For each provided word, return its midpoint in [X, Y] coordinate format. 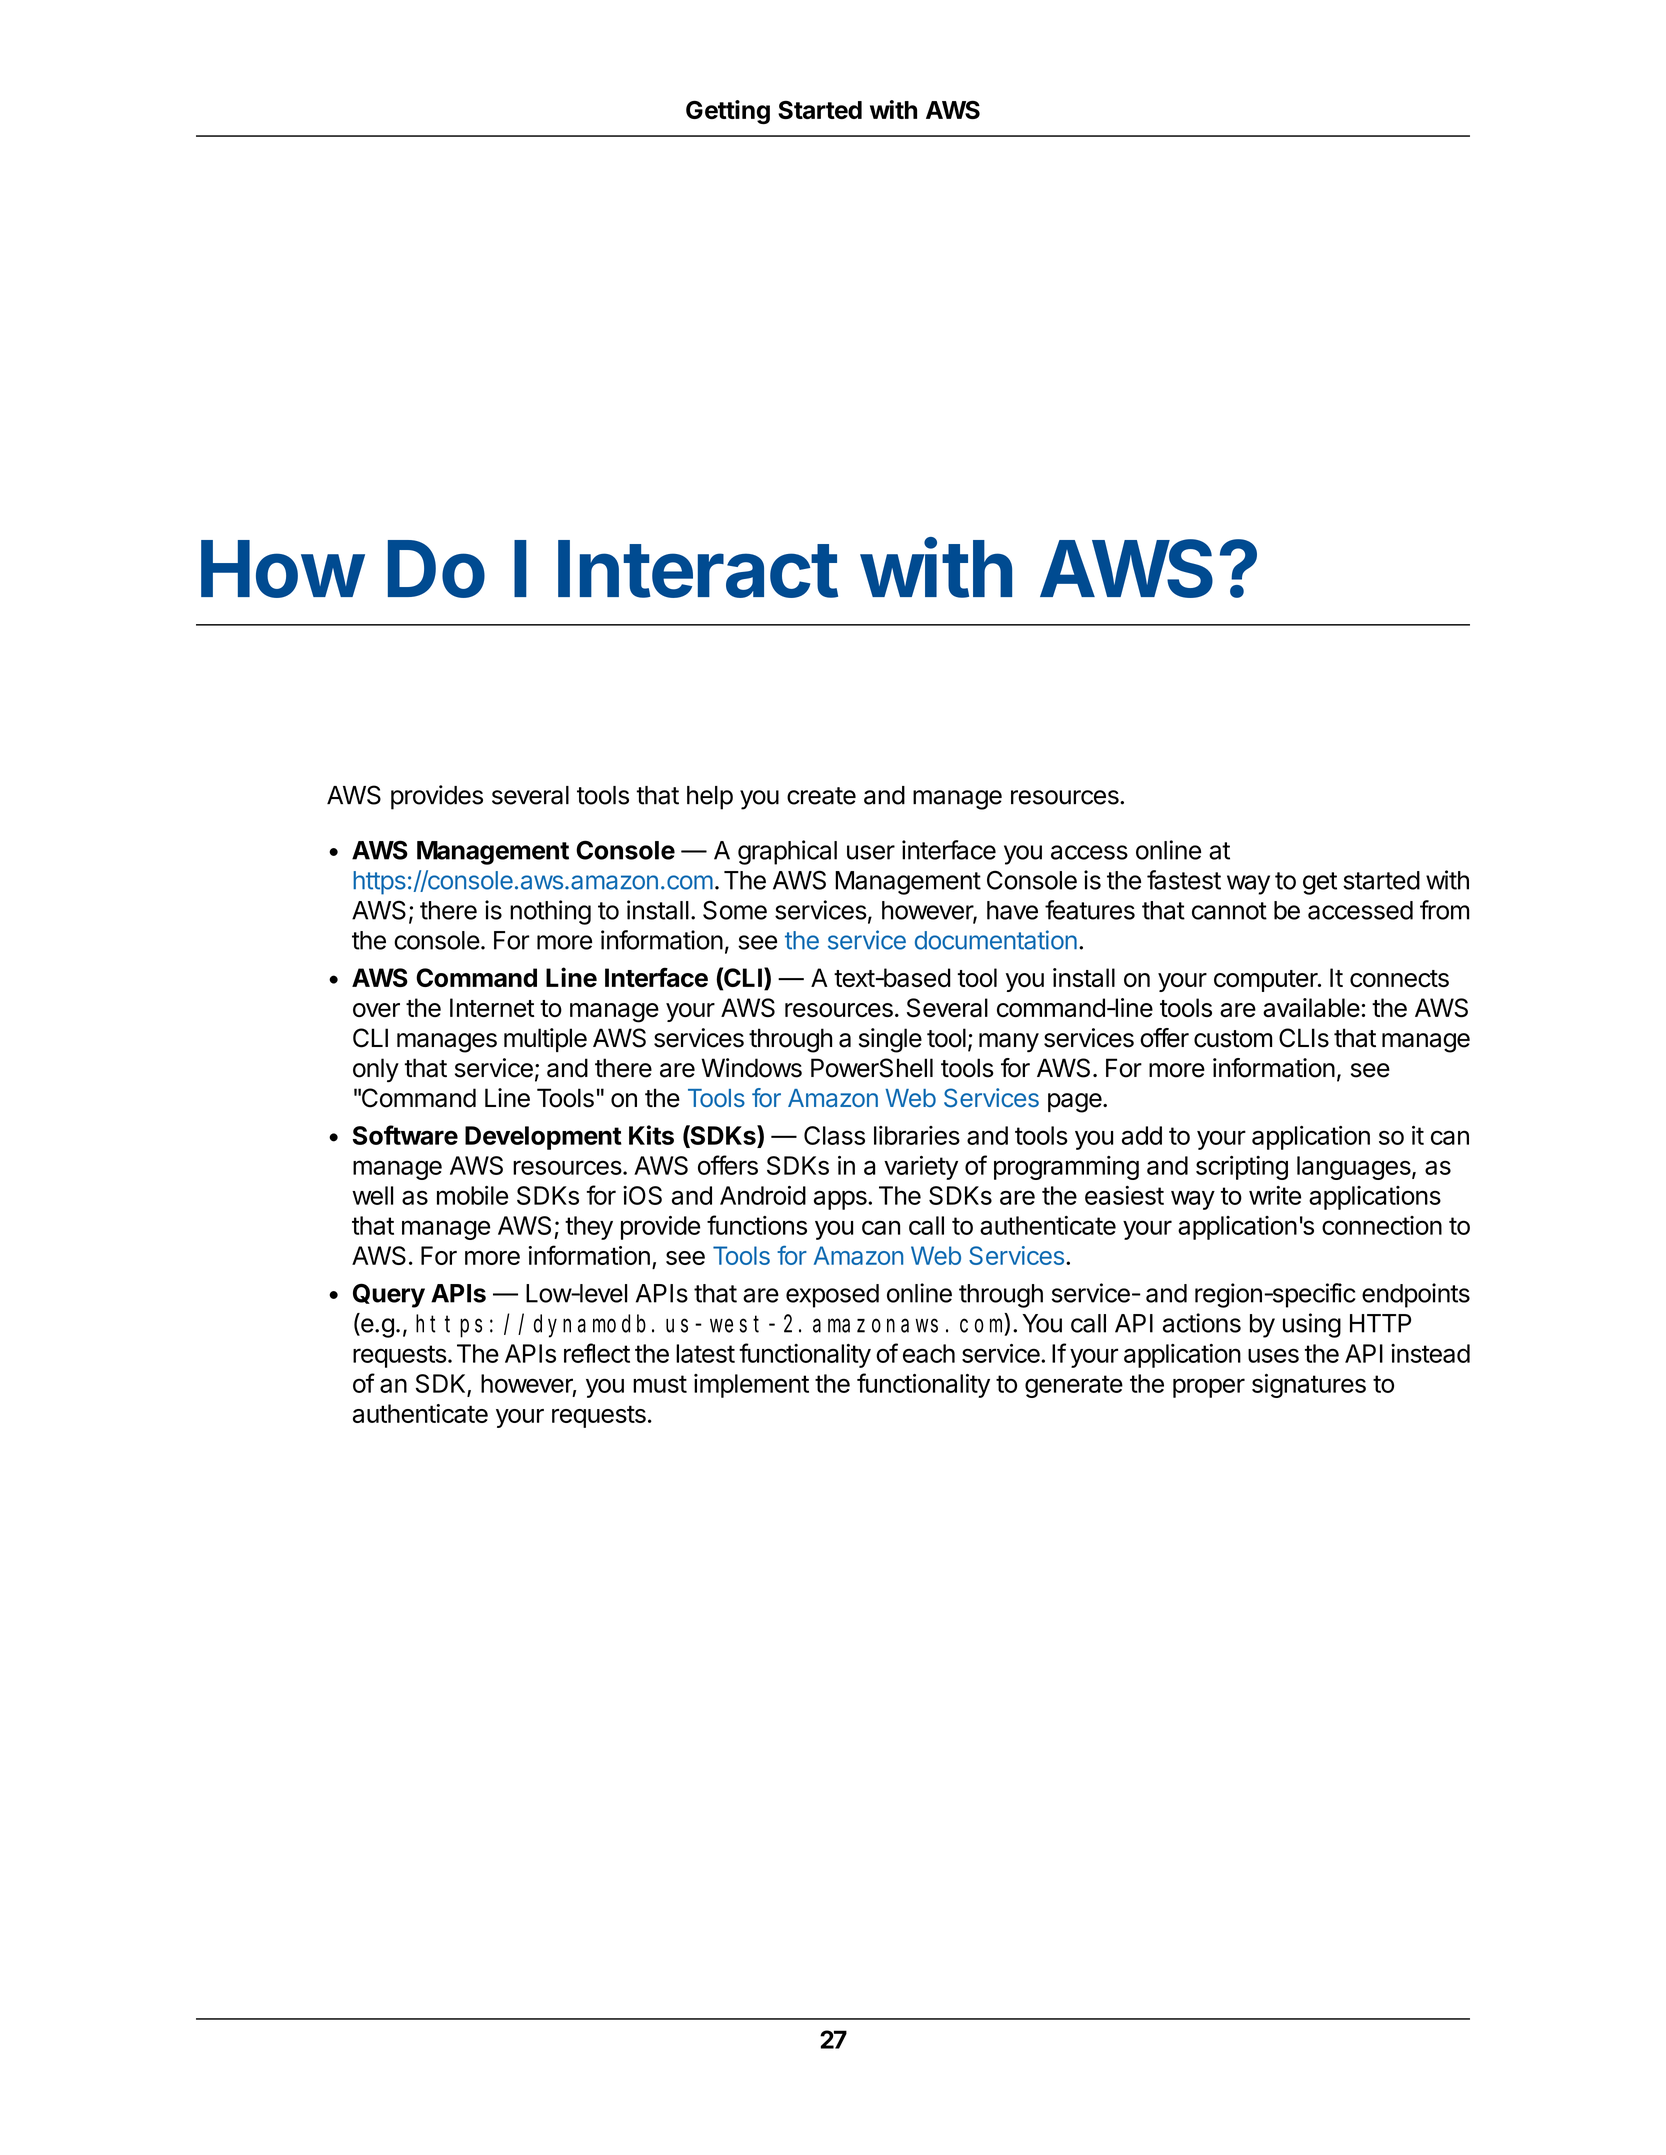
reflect [597, 1353]
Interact [698, 569]
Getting [728, 112]
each [929, 1353]
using [1312, 1325]
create [821, 796]
